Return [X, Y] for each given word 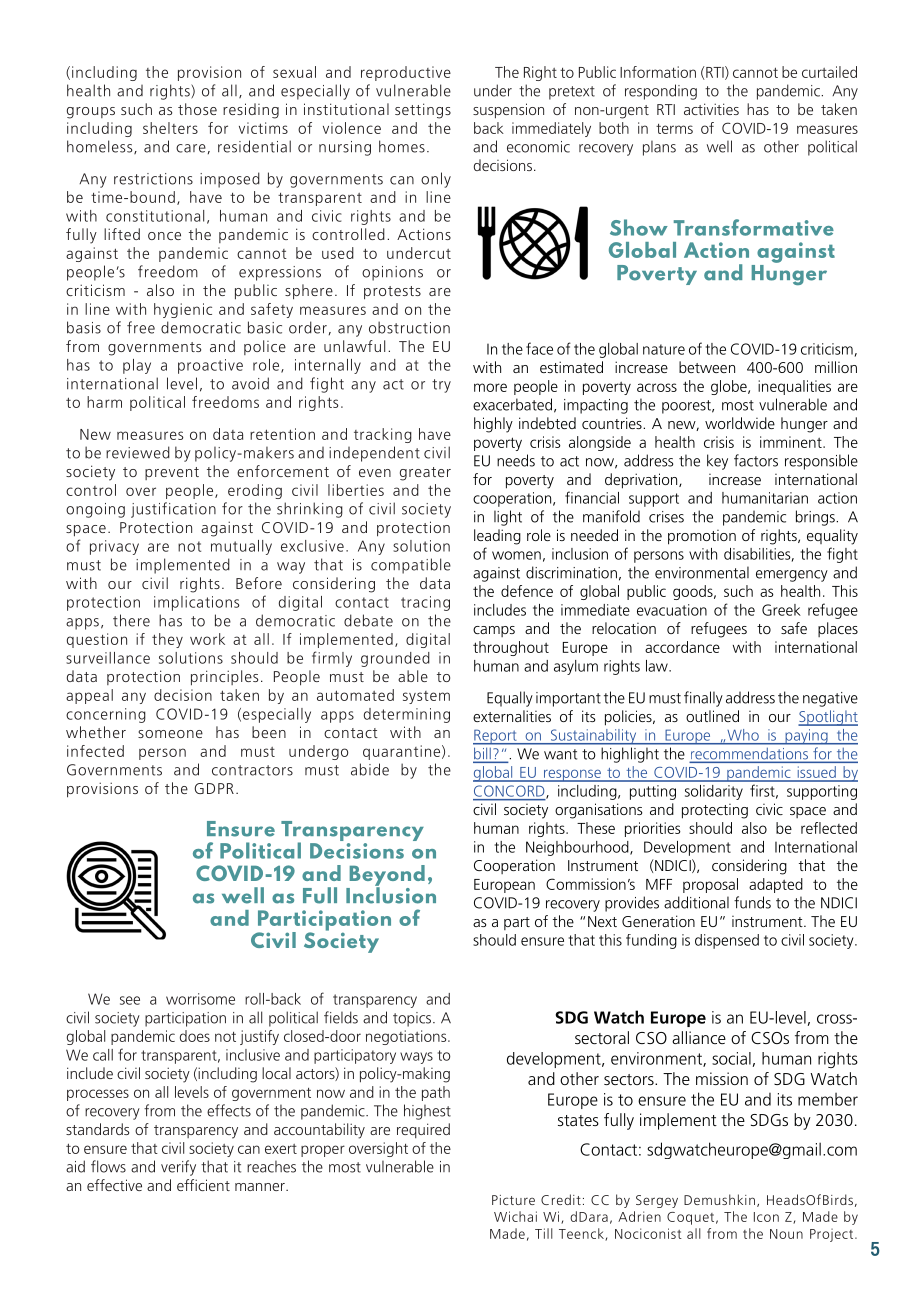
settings [423, 111]
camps [494, 631]
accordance [682, 647]
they [167, 640]
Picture [513, 1200]
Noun [786, 1234]
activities [711, 109]
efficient [203, 1185]
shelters [170, 128]
